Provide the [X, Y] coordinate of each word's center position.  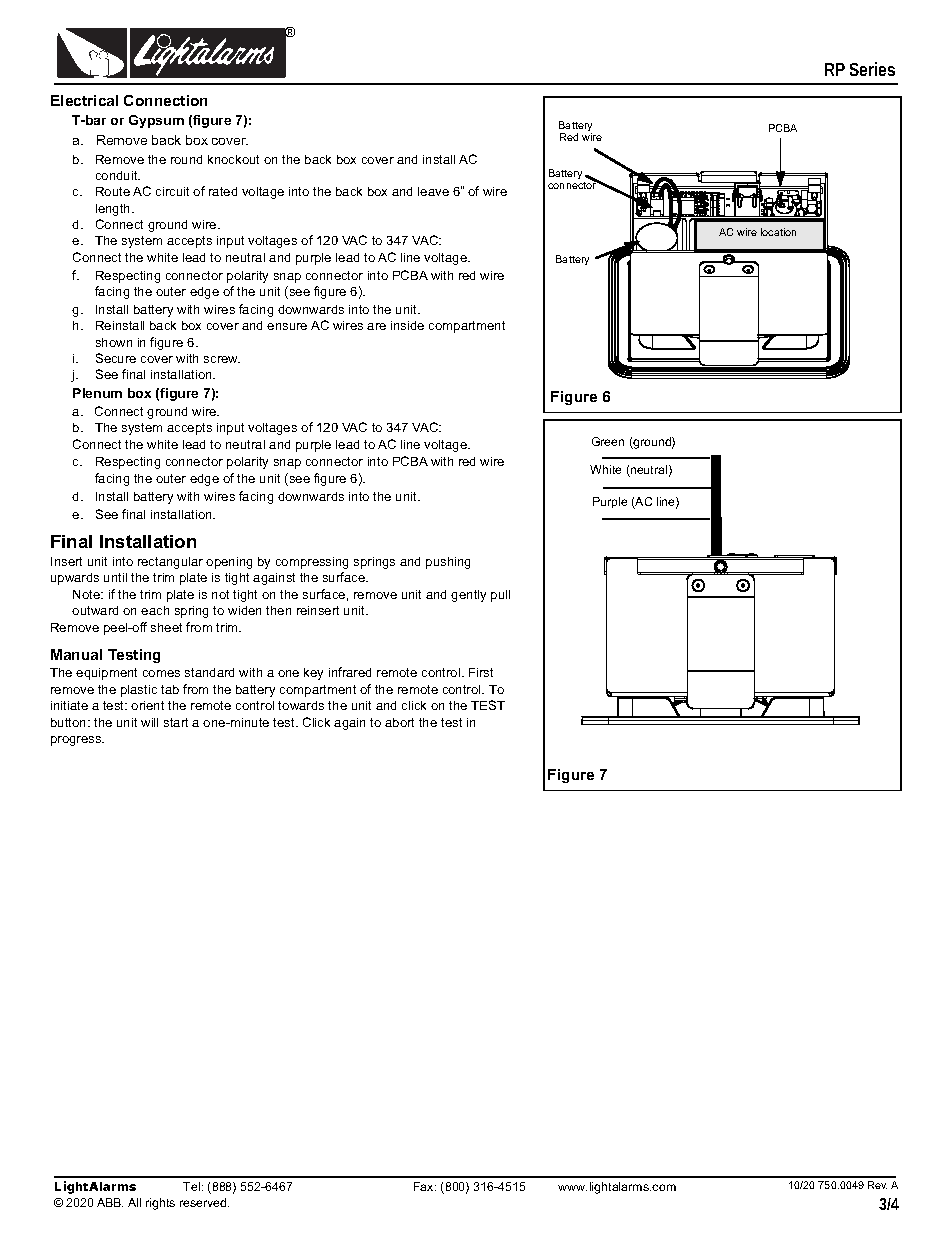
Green [608, 441]
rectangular [170, 563]
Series [872, 69]
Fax [425, 1186]
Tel [193, 1186]
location [778, 232]
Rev [877, 1185]
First [481, 672]
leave [433, 191]
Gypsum [156, 121]
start [176, 722]
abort [399, 722]
